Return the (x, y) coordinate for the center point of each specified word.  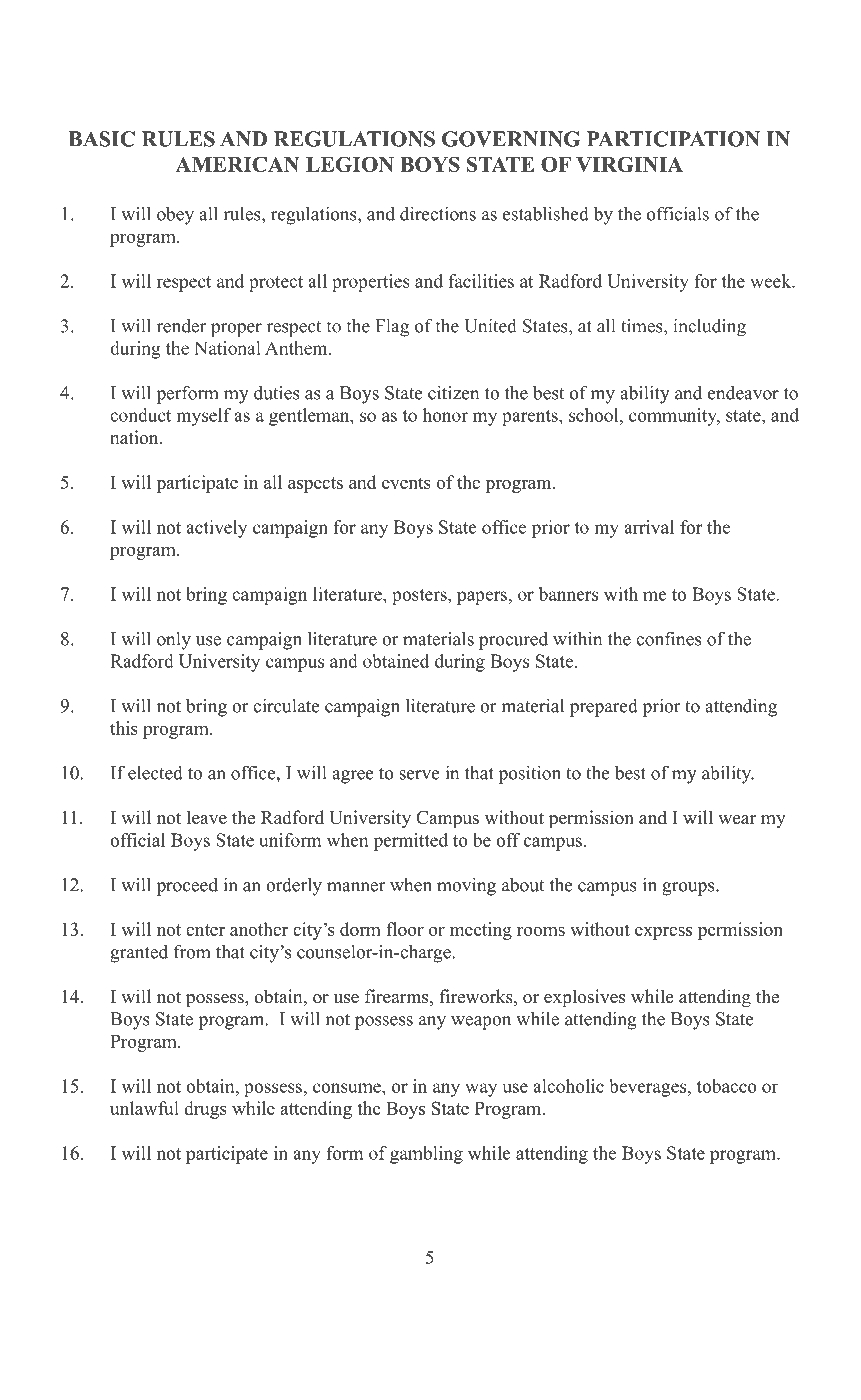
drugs (205, 1110)
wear (737, 820)
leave (207, 817)
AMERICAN (237, 164)
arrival (649, 527)
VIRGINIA (629, 164)
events (406, 483)
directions (438, 214)
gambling (426, 1155)
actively (216, 529)
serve (419, 775)
